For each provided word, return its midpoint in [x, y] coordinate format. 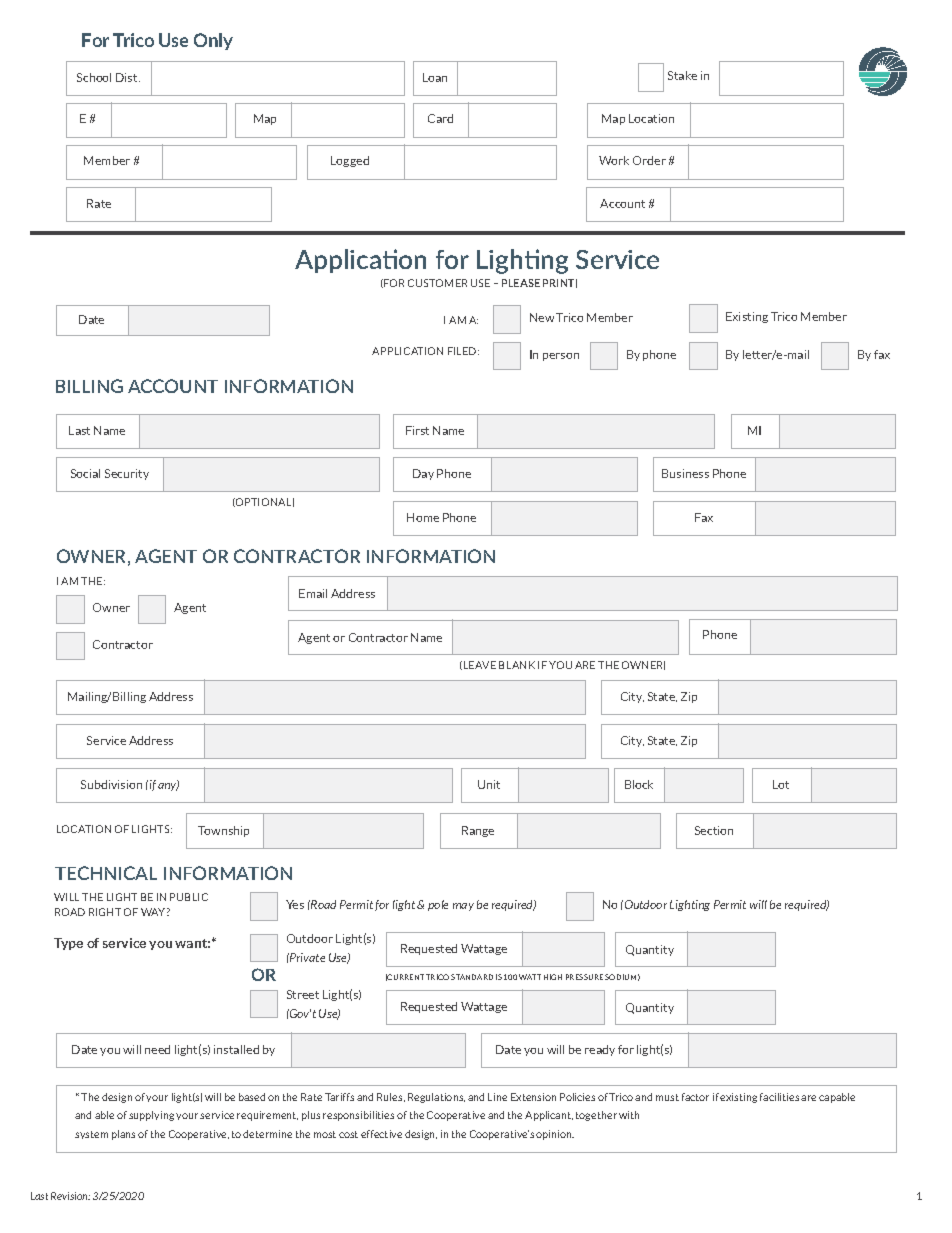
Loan [435, 77]
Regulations [436, 1098]
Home [423, 517]
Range [478, 831]
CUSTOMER [437, 283]
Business [685, 473]
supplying [151, 1116]
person [561, 357]
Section [714, 830]
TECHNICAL [106, 873]
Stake [682, 75]
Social [85, 473]
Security [127, 474]
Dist [128, 77]
